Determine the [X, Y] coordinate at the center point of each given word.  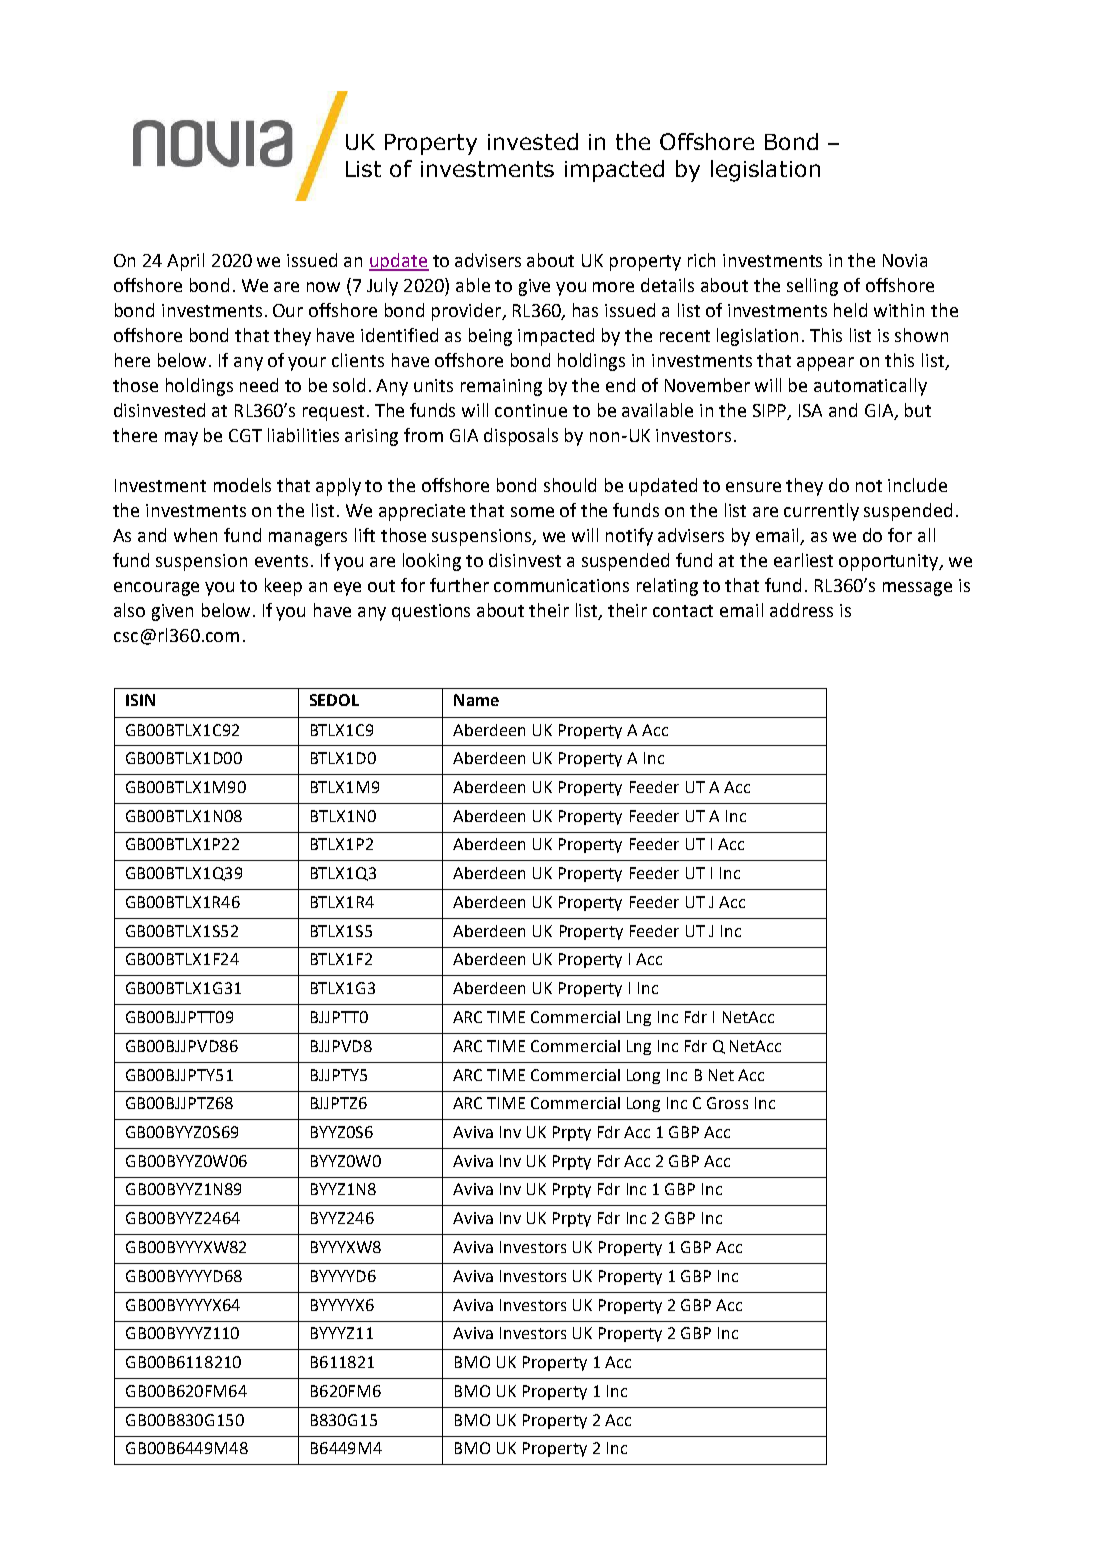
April [185, 262]
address [801, 610]
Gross [727, 1103]
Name [476, 700]
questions [431, 612]
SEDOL [334, 700]
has [585, 310]
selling [812, 287]
